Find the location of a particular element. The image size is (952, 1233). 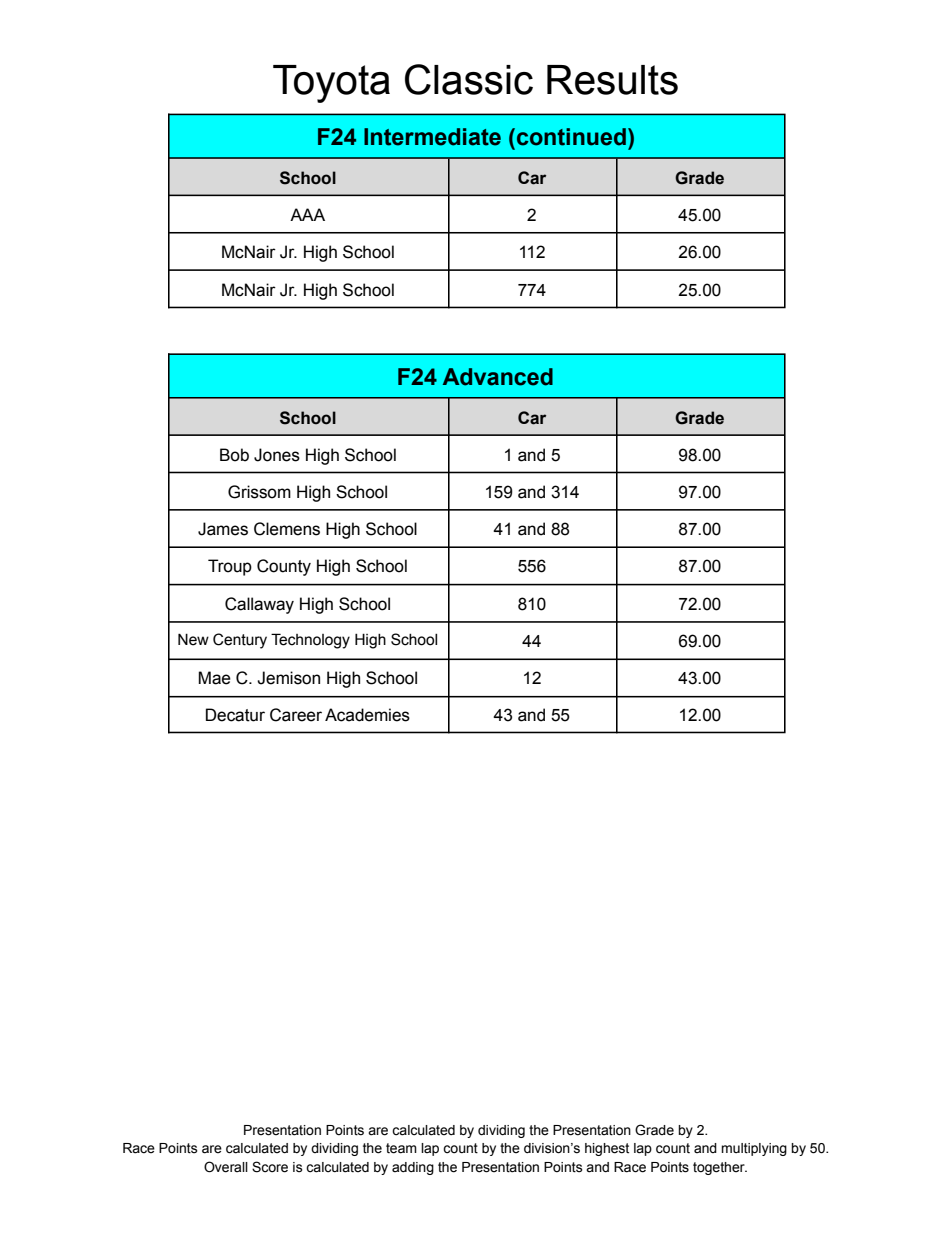

together is located at coordinates (720, 1168).
